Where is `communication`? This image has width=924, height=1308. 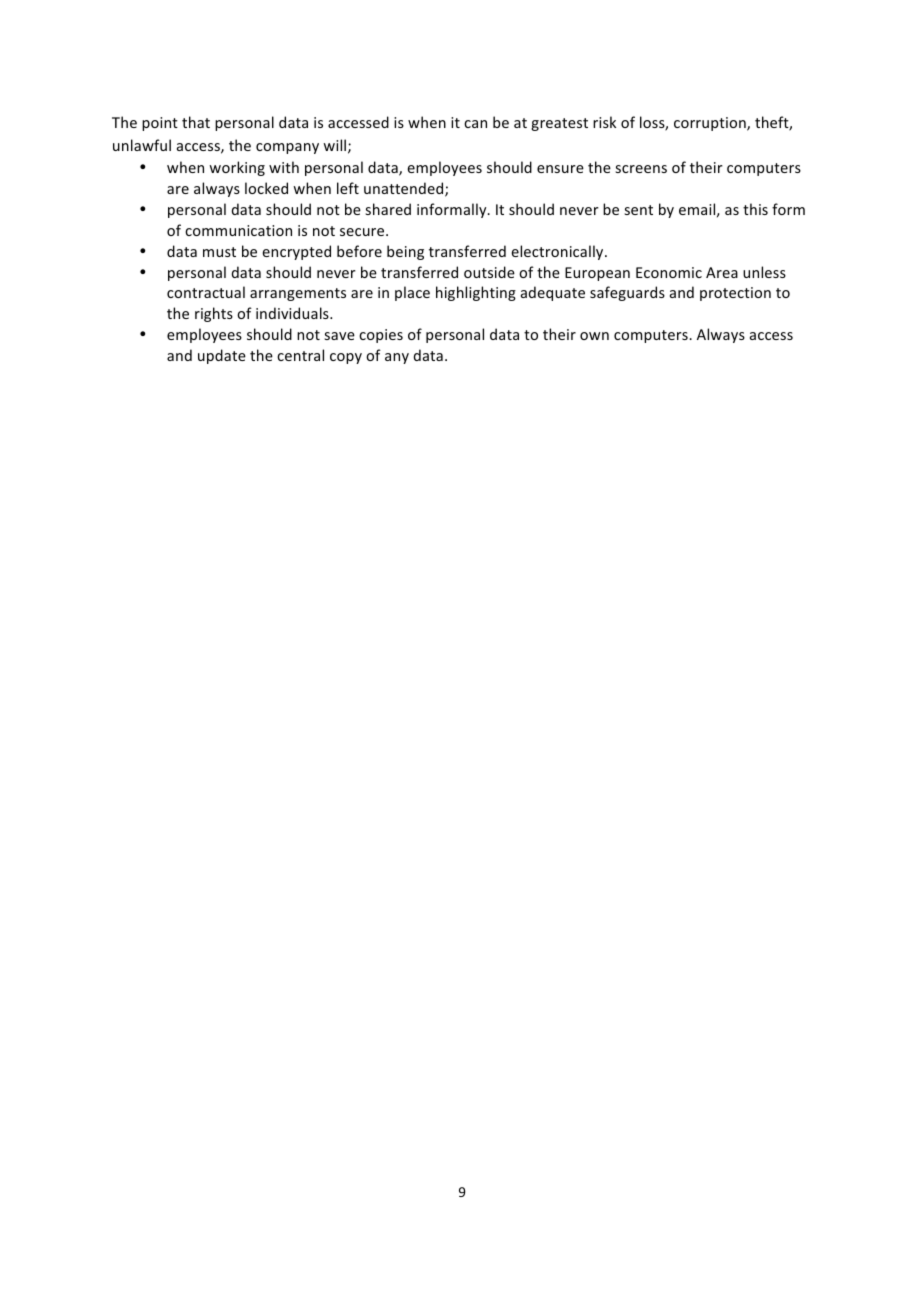
communication is located at coordinates (238, 230).
